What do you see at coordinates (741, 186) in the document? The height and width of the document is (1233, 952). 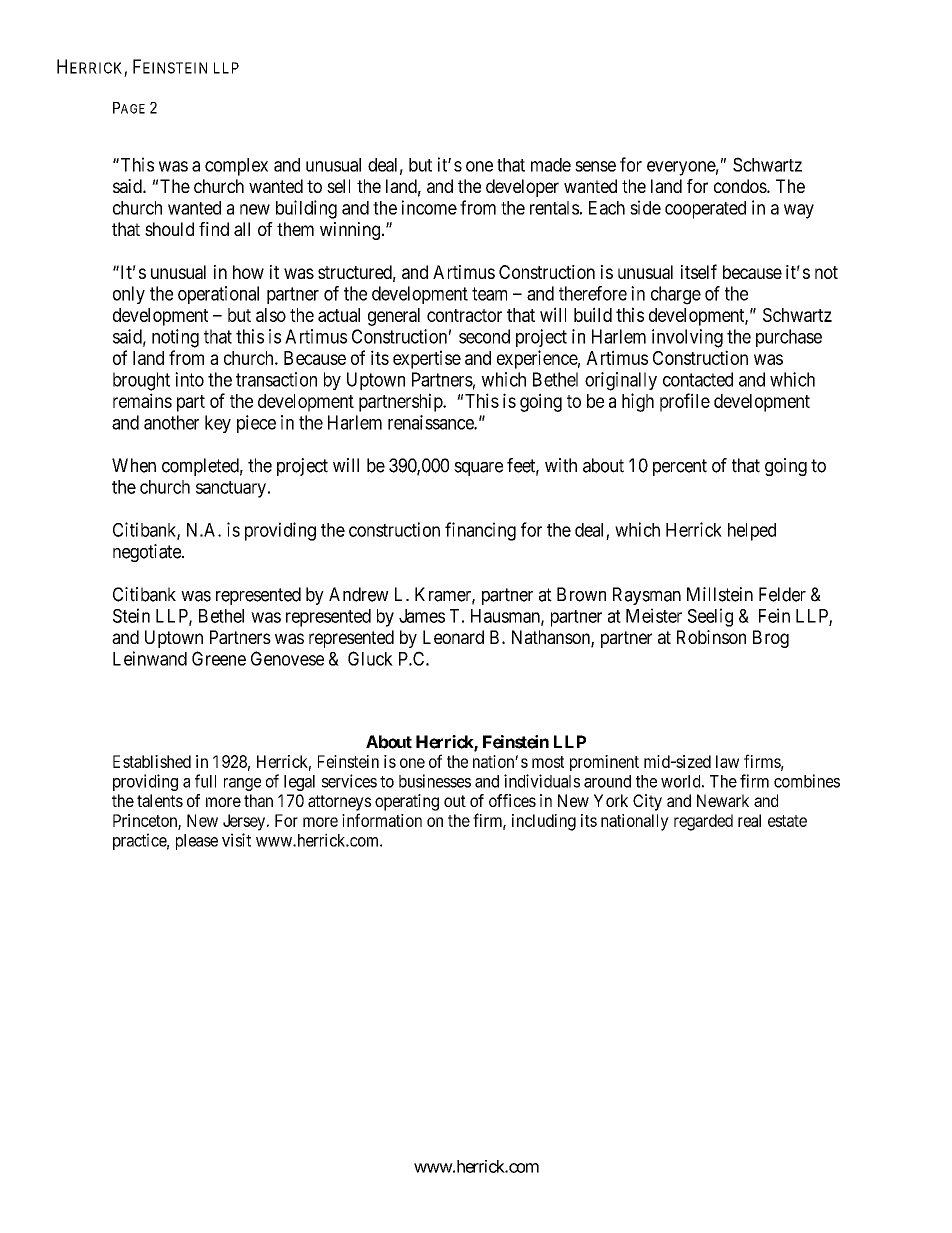 I see `condos` at bounding box center [741, 186].
